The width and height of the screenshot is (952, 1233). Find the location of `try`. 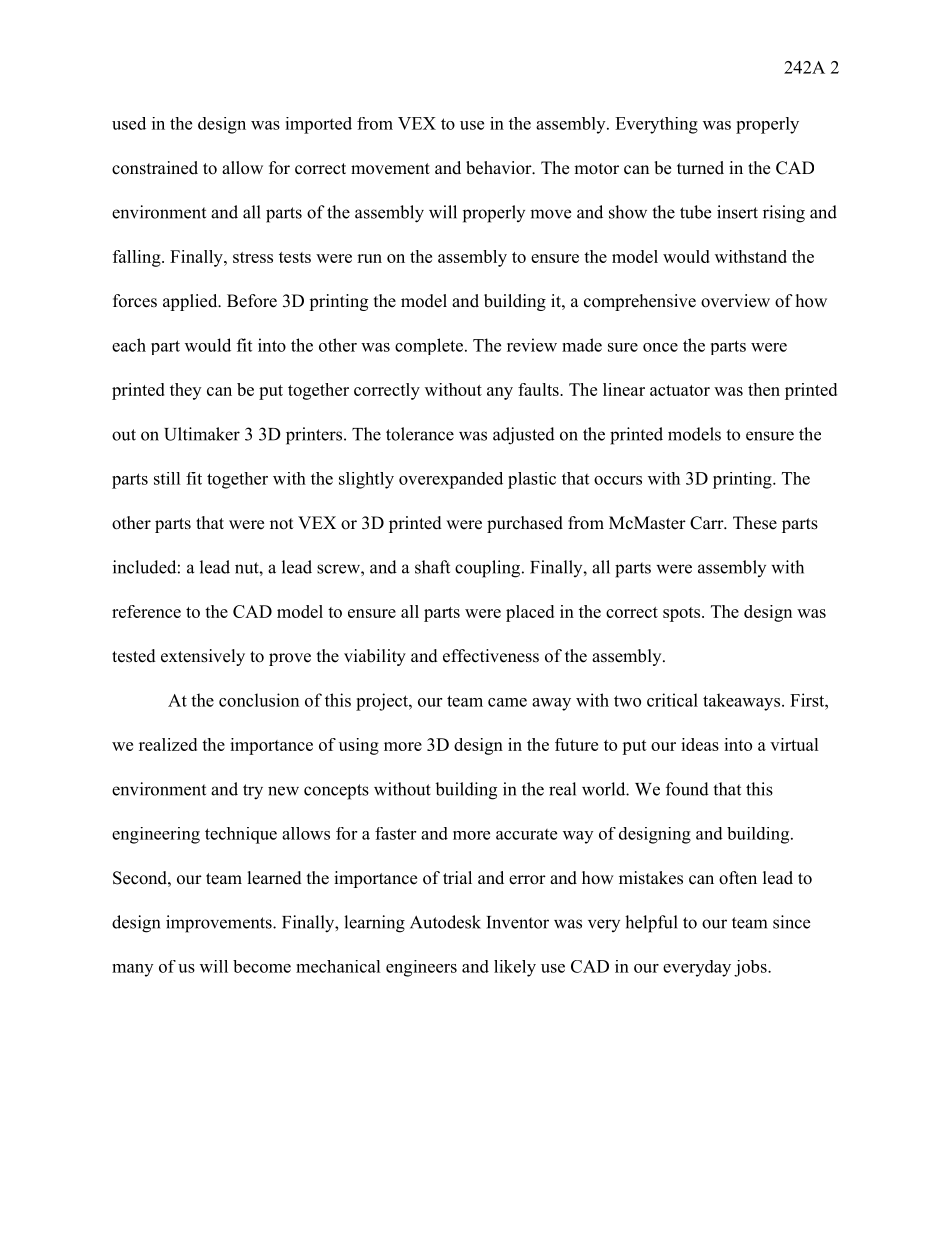

try is located at coordinates (253, 792).
